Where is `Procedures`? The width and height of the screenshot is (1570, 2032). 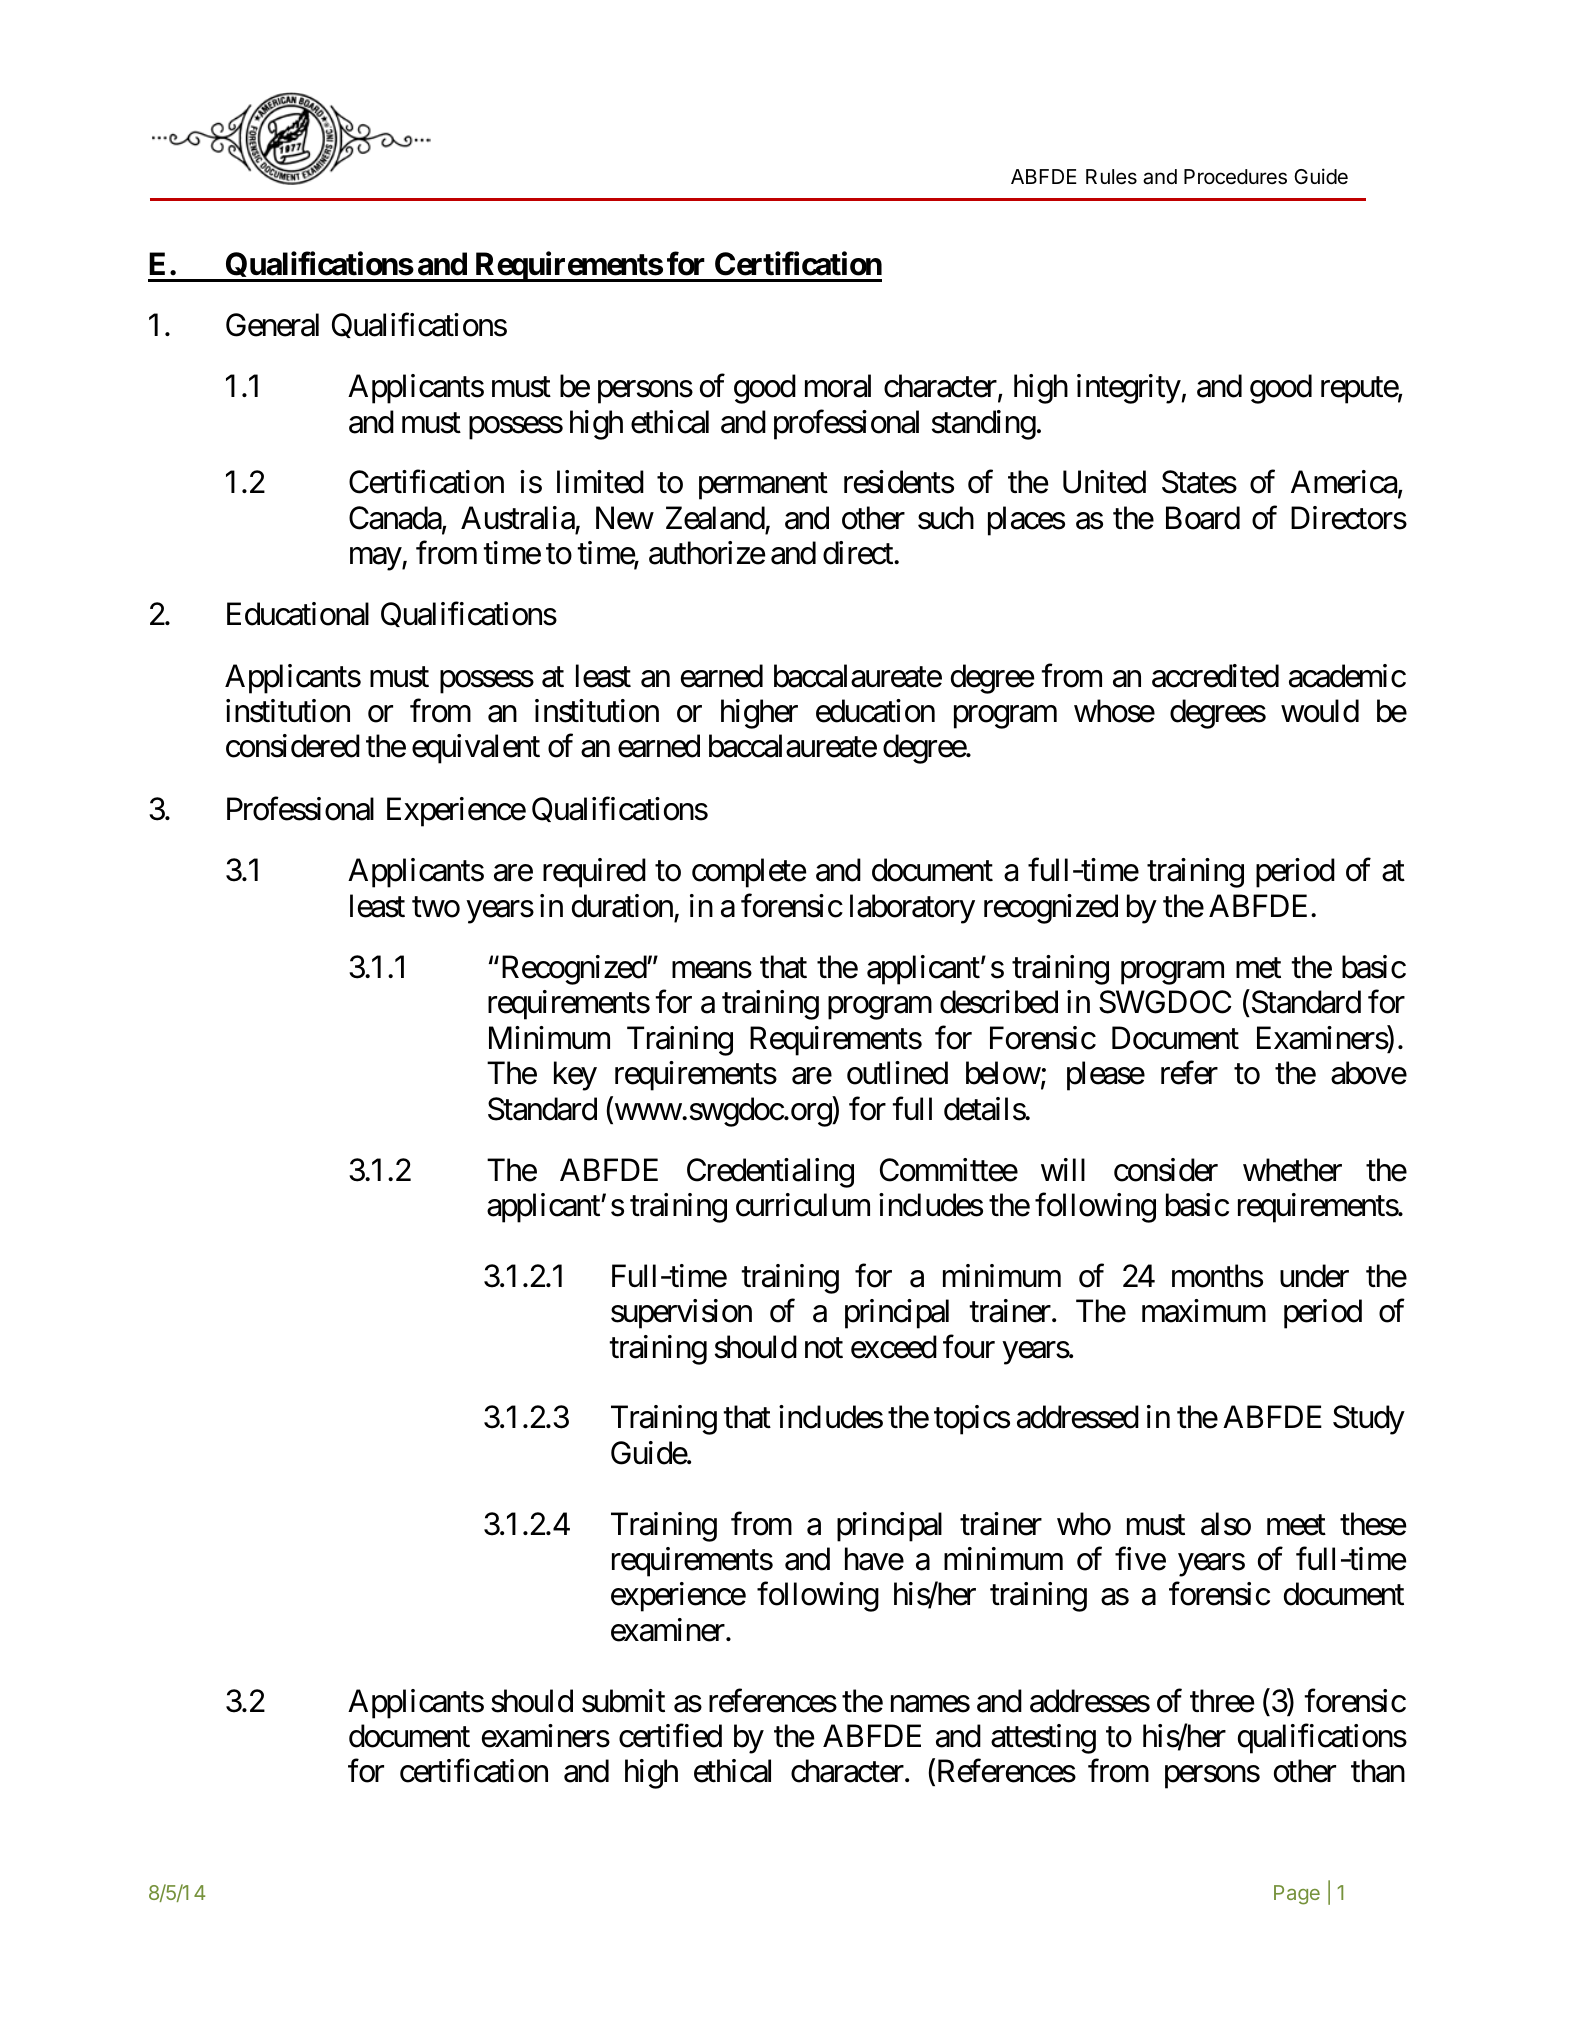 Procedures is located at coordinates (1235, 177).
